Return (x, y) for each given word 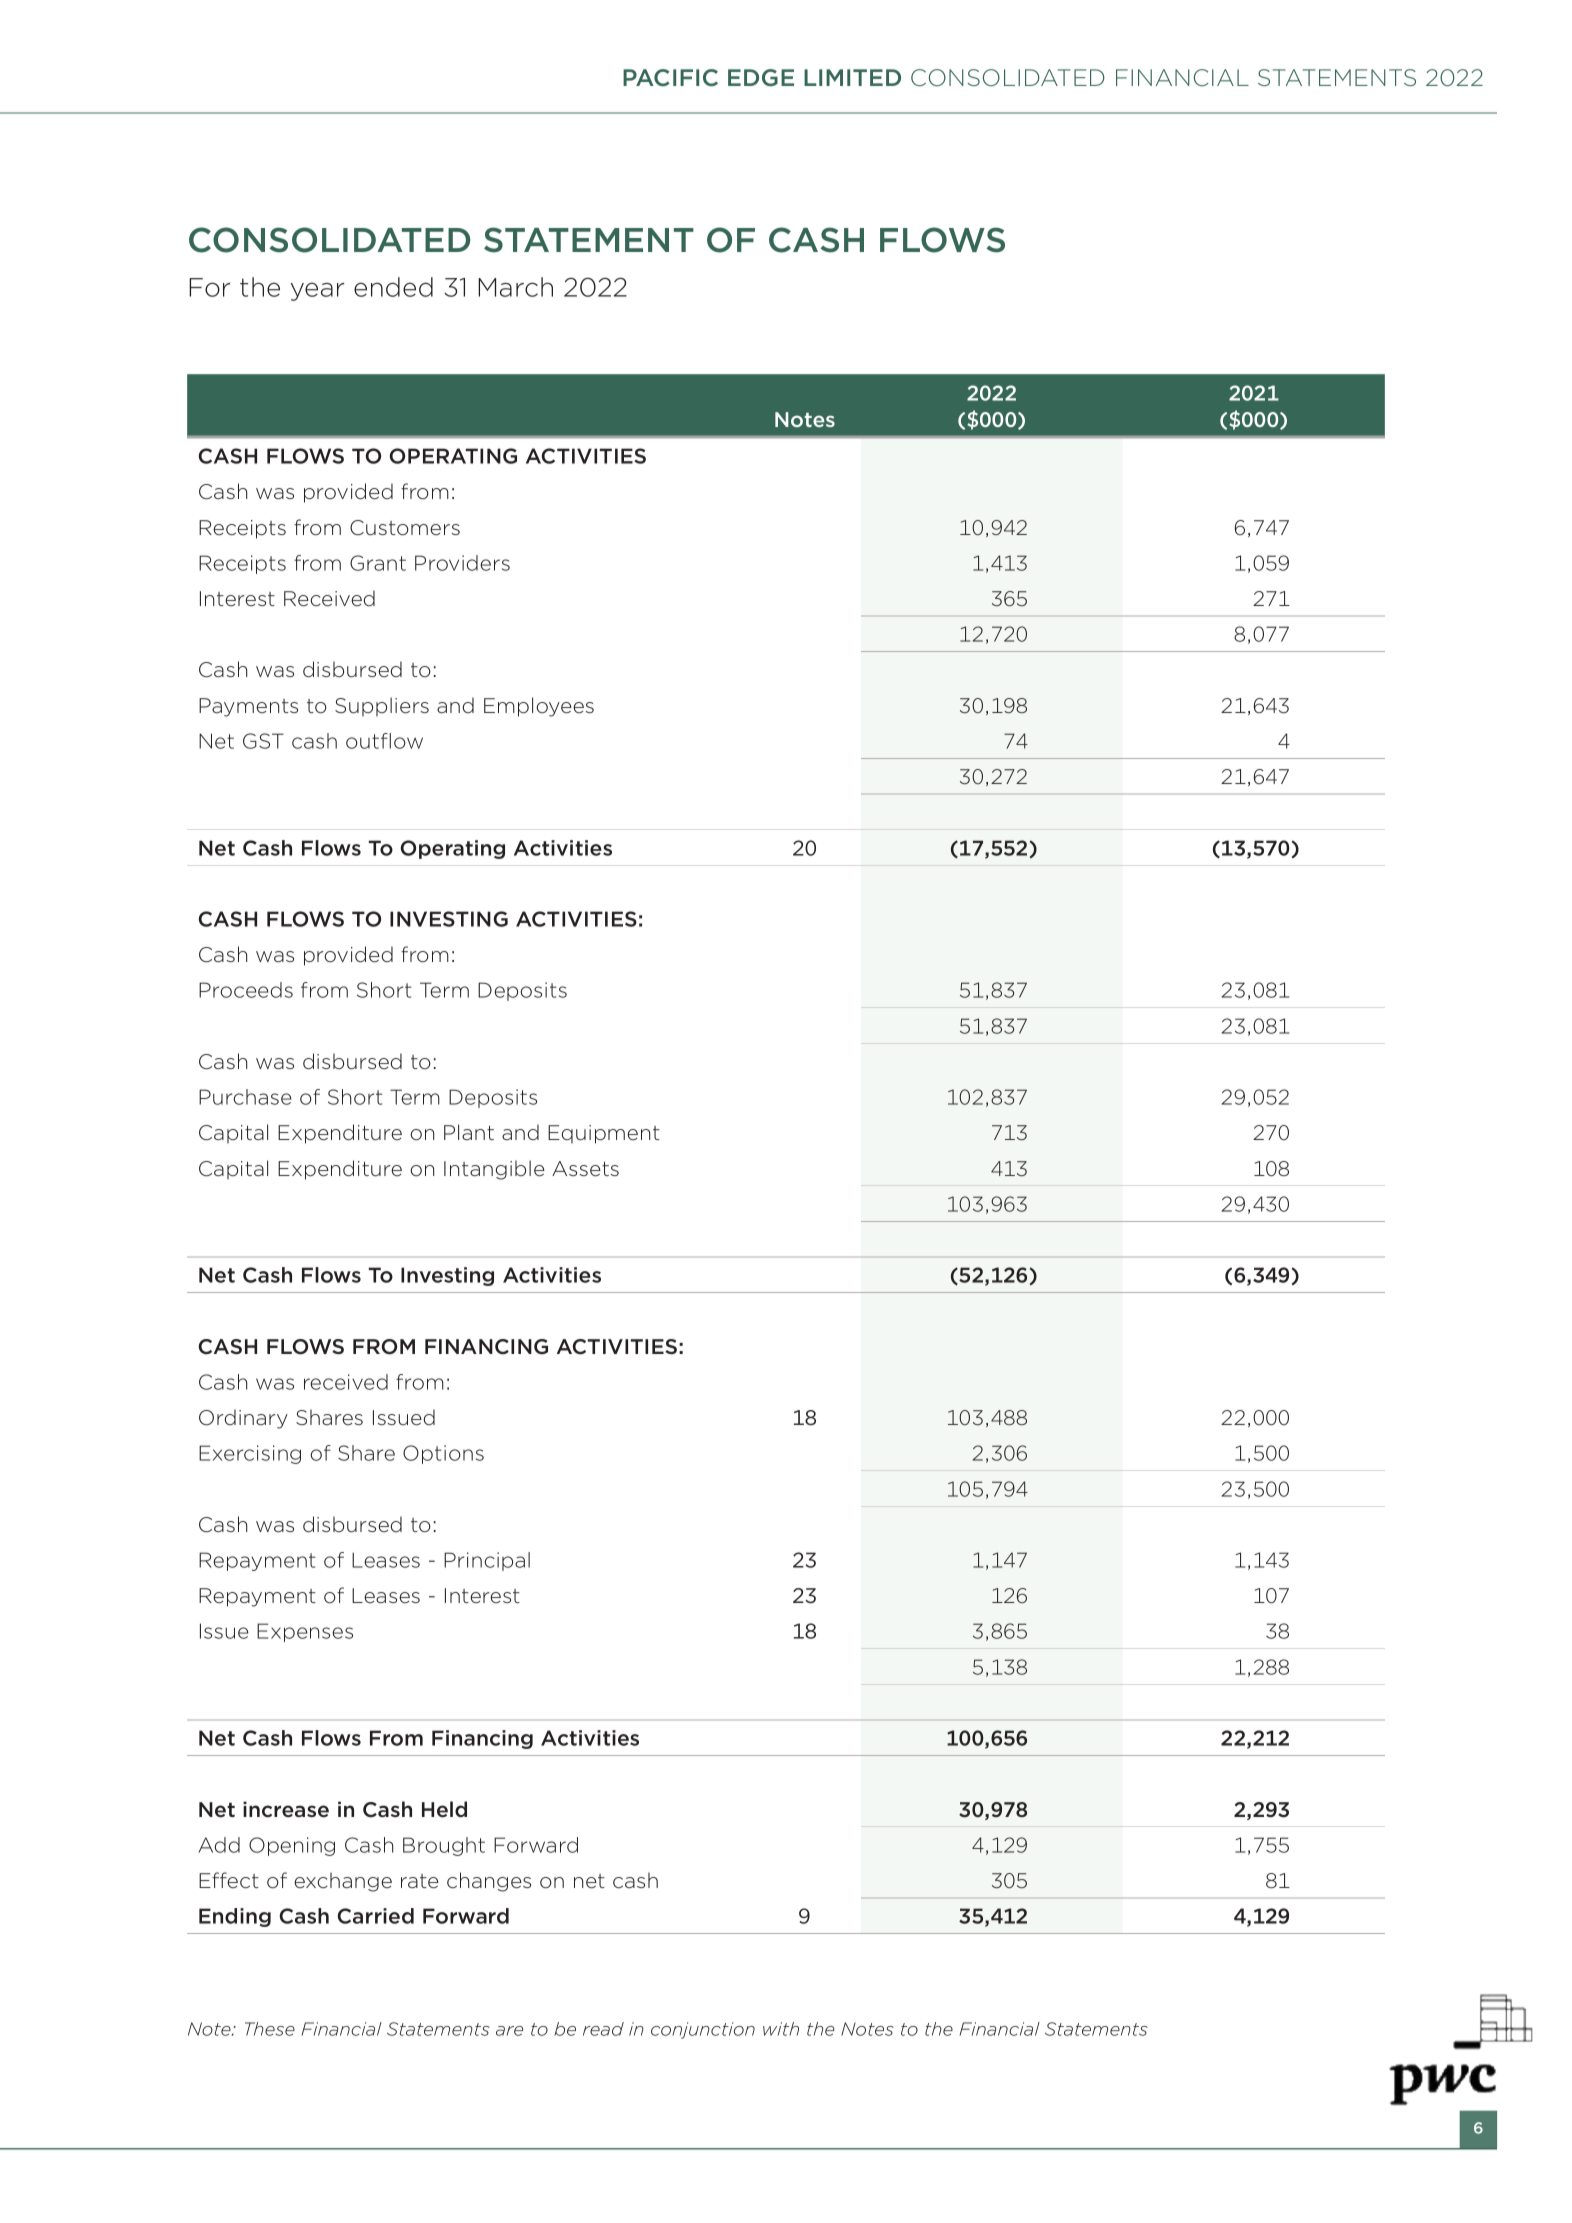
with (781, 2029)
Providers (462, 563)
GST (263, 741)
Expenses (305, 1632)
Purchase (245, 1097)
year (317, 291)
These (270, 2029)
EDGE (761, 77)
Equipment (604, 1134)
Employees (539, 707)
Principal (487, 1561)
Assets (585, 1169)
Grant (378, 563)
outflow (384, 741)
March (515, 287)
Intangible (494, 1170)
